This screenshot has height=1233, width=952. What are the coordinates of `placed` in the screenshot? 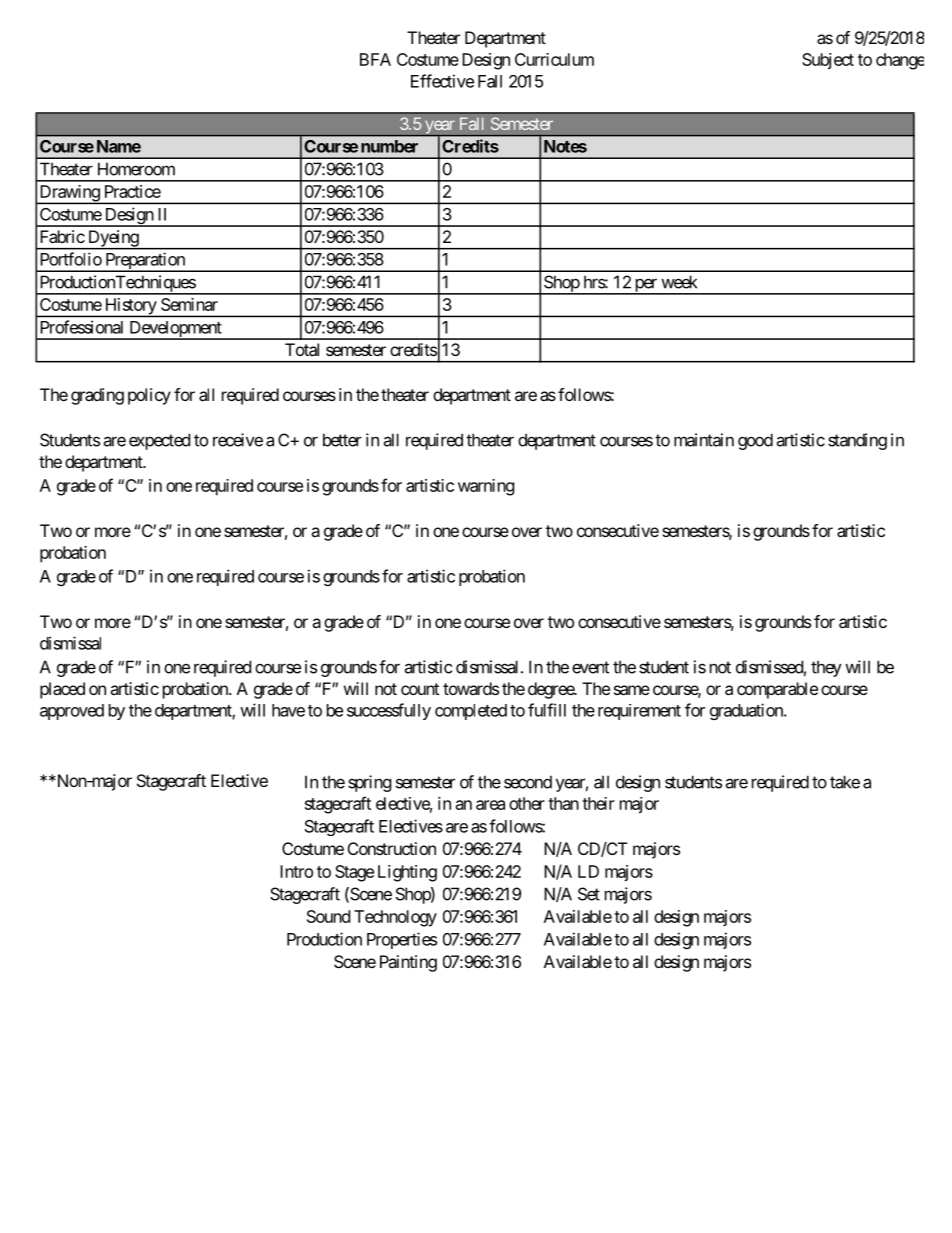 It's located at (62, 690).
